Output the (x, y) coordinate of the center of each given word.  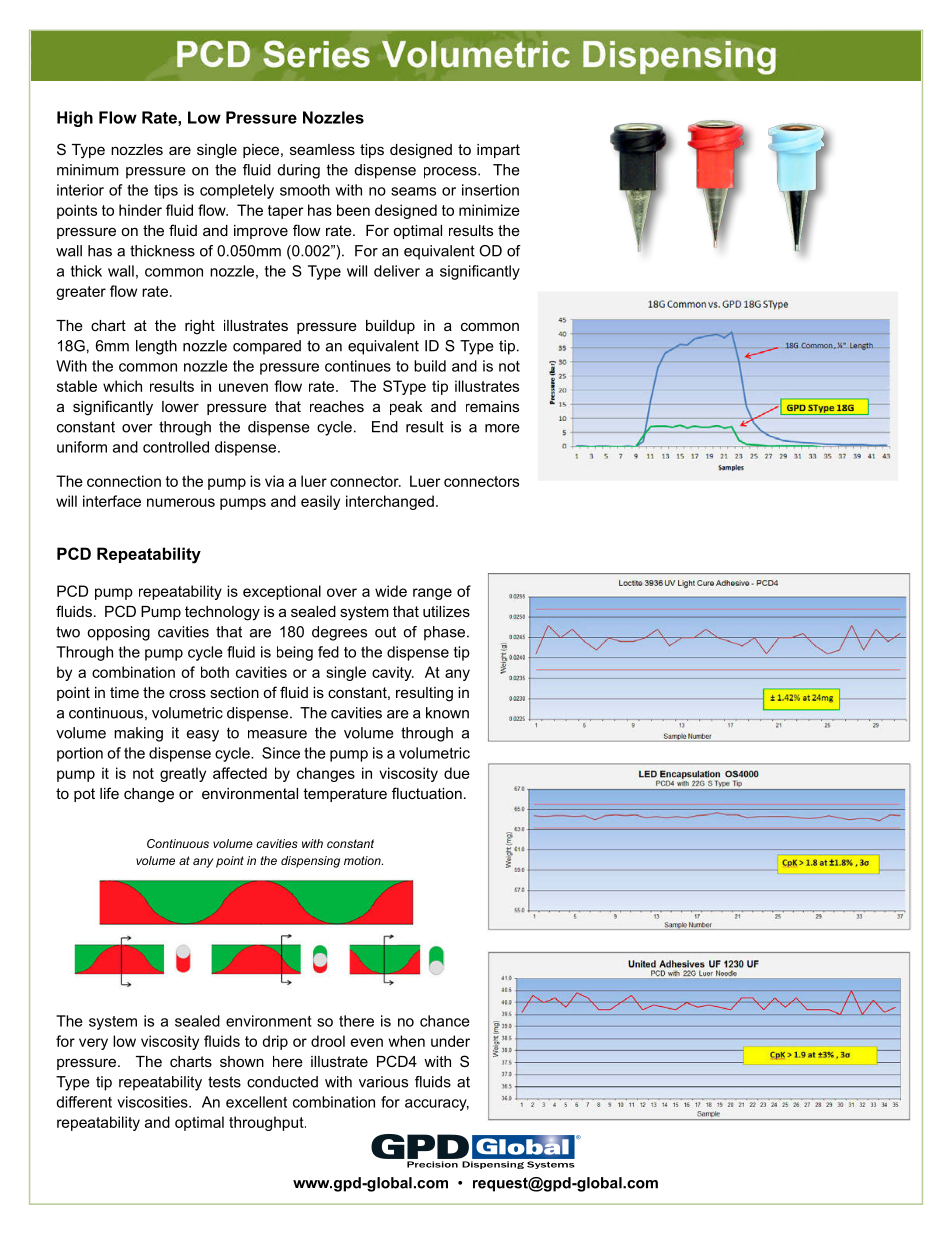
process (451, 173)
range (432, 594)
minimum (88, 170)
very (93, 1044)
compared (267, 347)
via (274, 481)
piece (262, 151)
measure (277, 734)
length (156, 347)
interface (112, 501)
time (124, 692)
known (447, 713)
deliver (397, 271)
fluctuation (427, 793)
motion (363, 860)
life (109, 793)
